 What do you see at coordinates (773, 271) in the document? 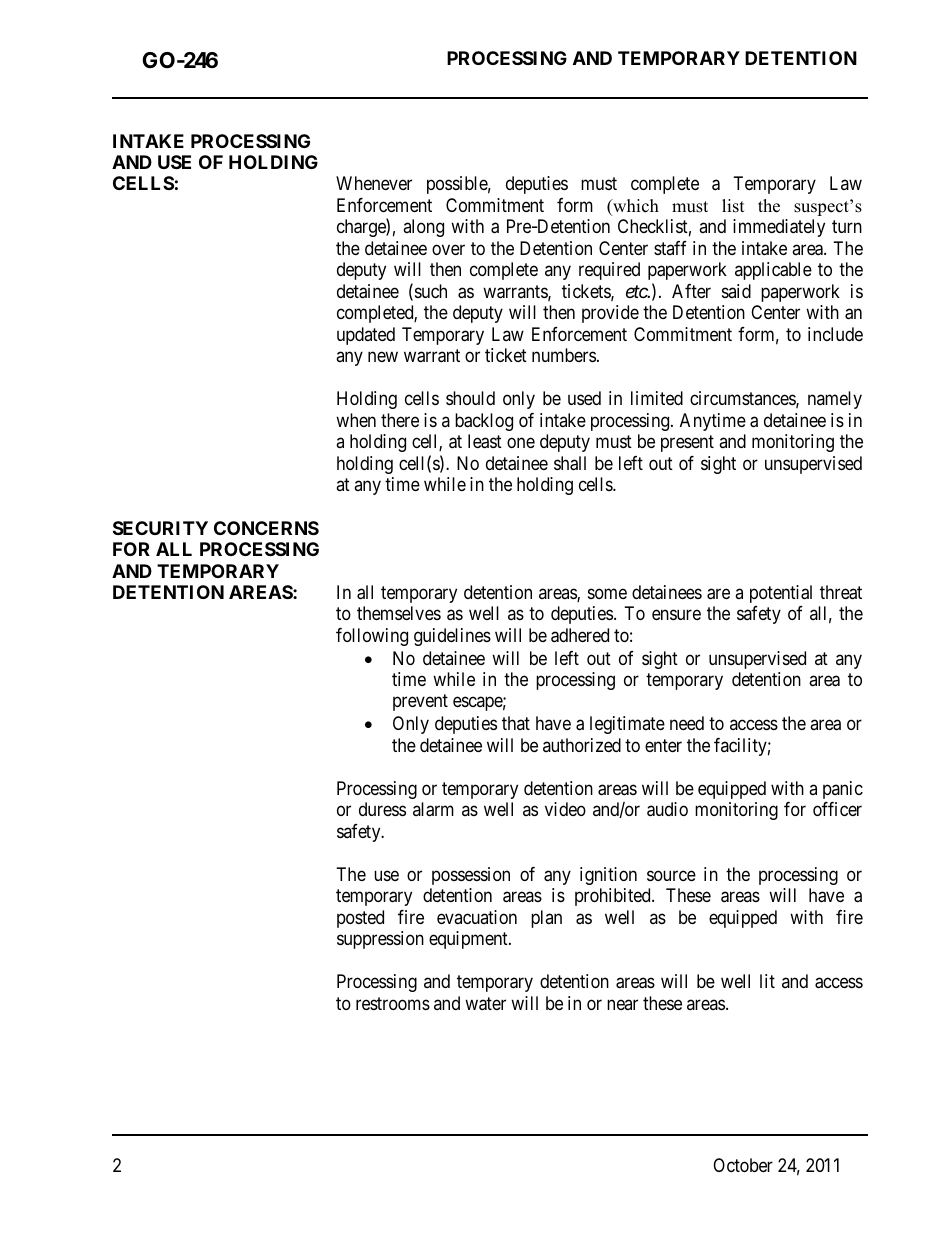
I see `applicable` at bounding box center [773, 271].
